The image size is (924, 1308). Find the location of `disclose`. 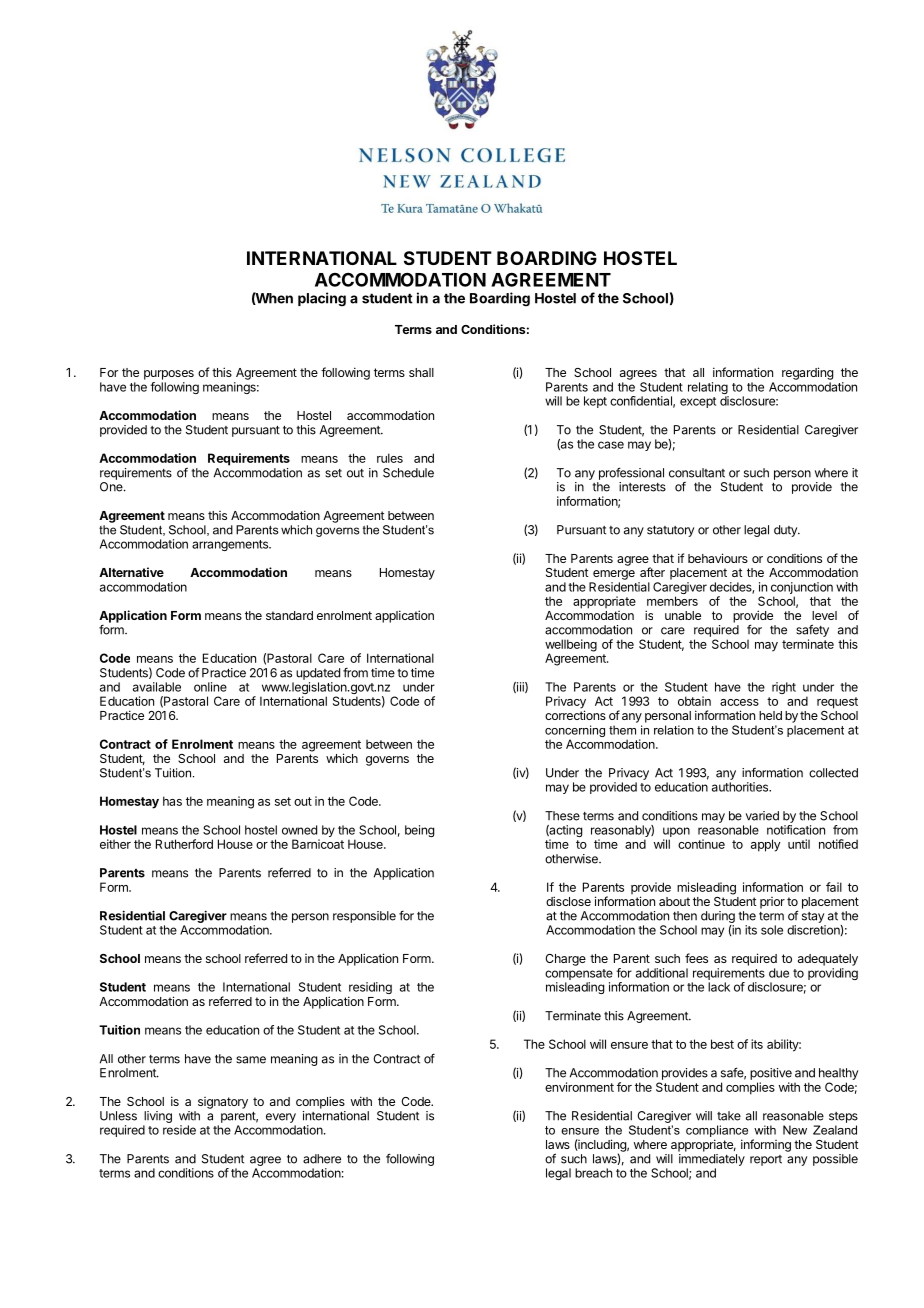

disclose is located at coordinates (568, 901).
